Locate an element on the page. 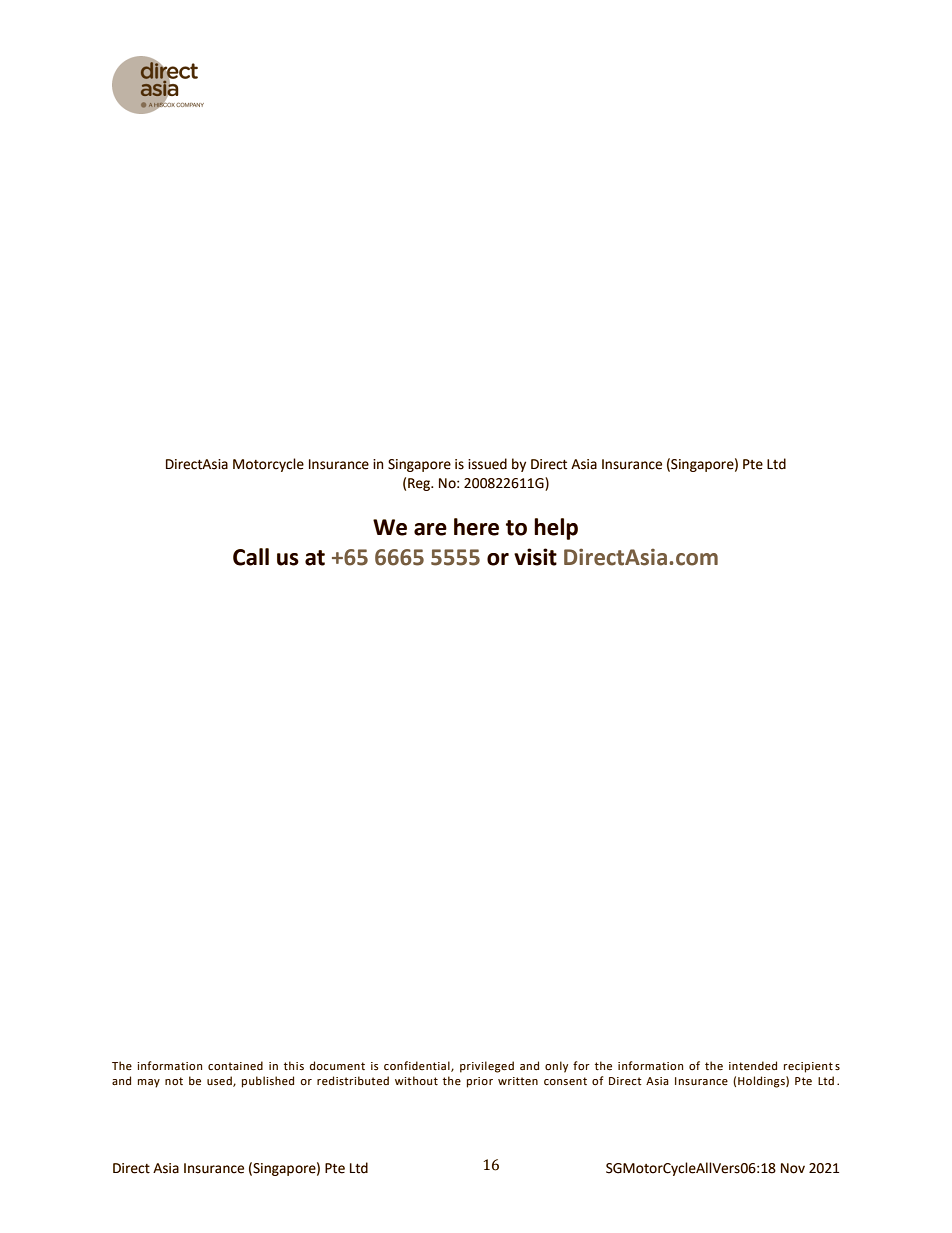 Image resolution: width=952 pixels, height=1233 pixels. visit is located at coordinates (535, 557).
